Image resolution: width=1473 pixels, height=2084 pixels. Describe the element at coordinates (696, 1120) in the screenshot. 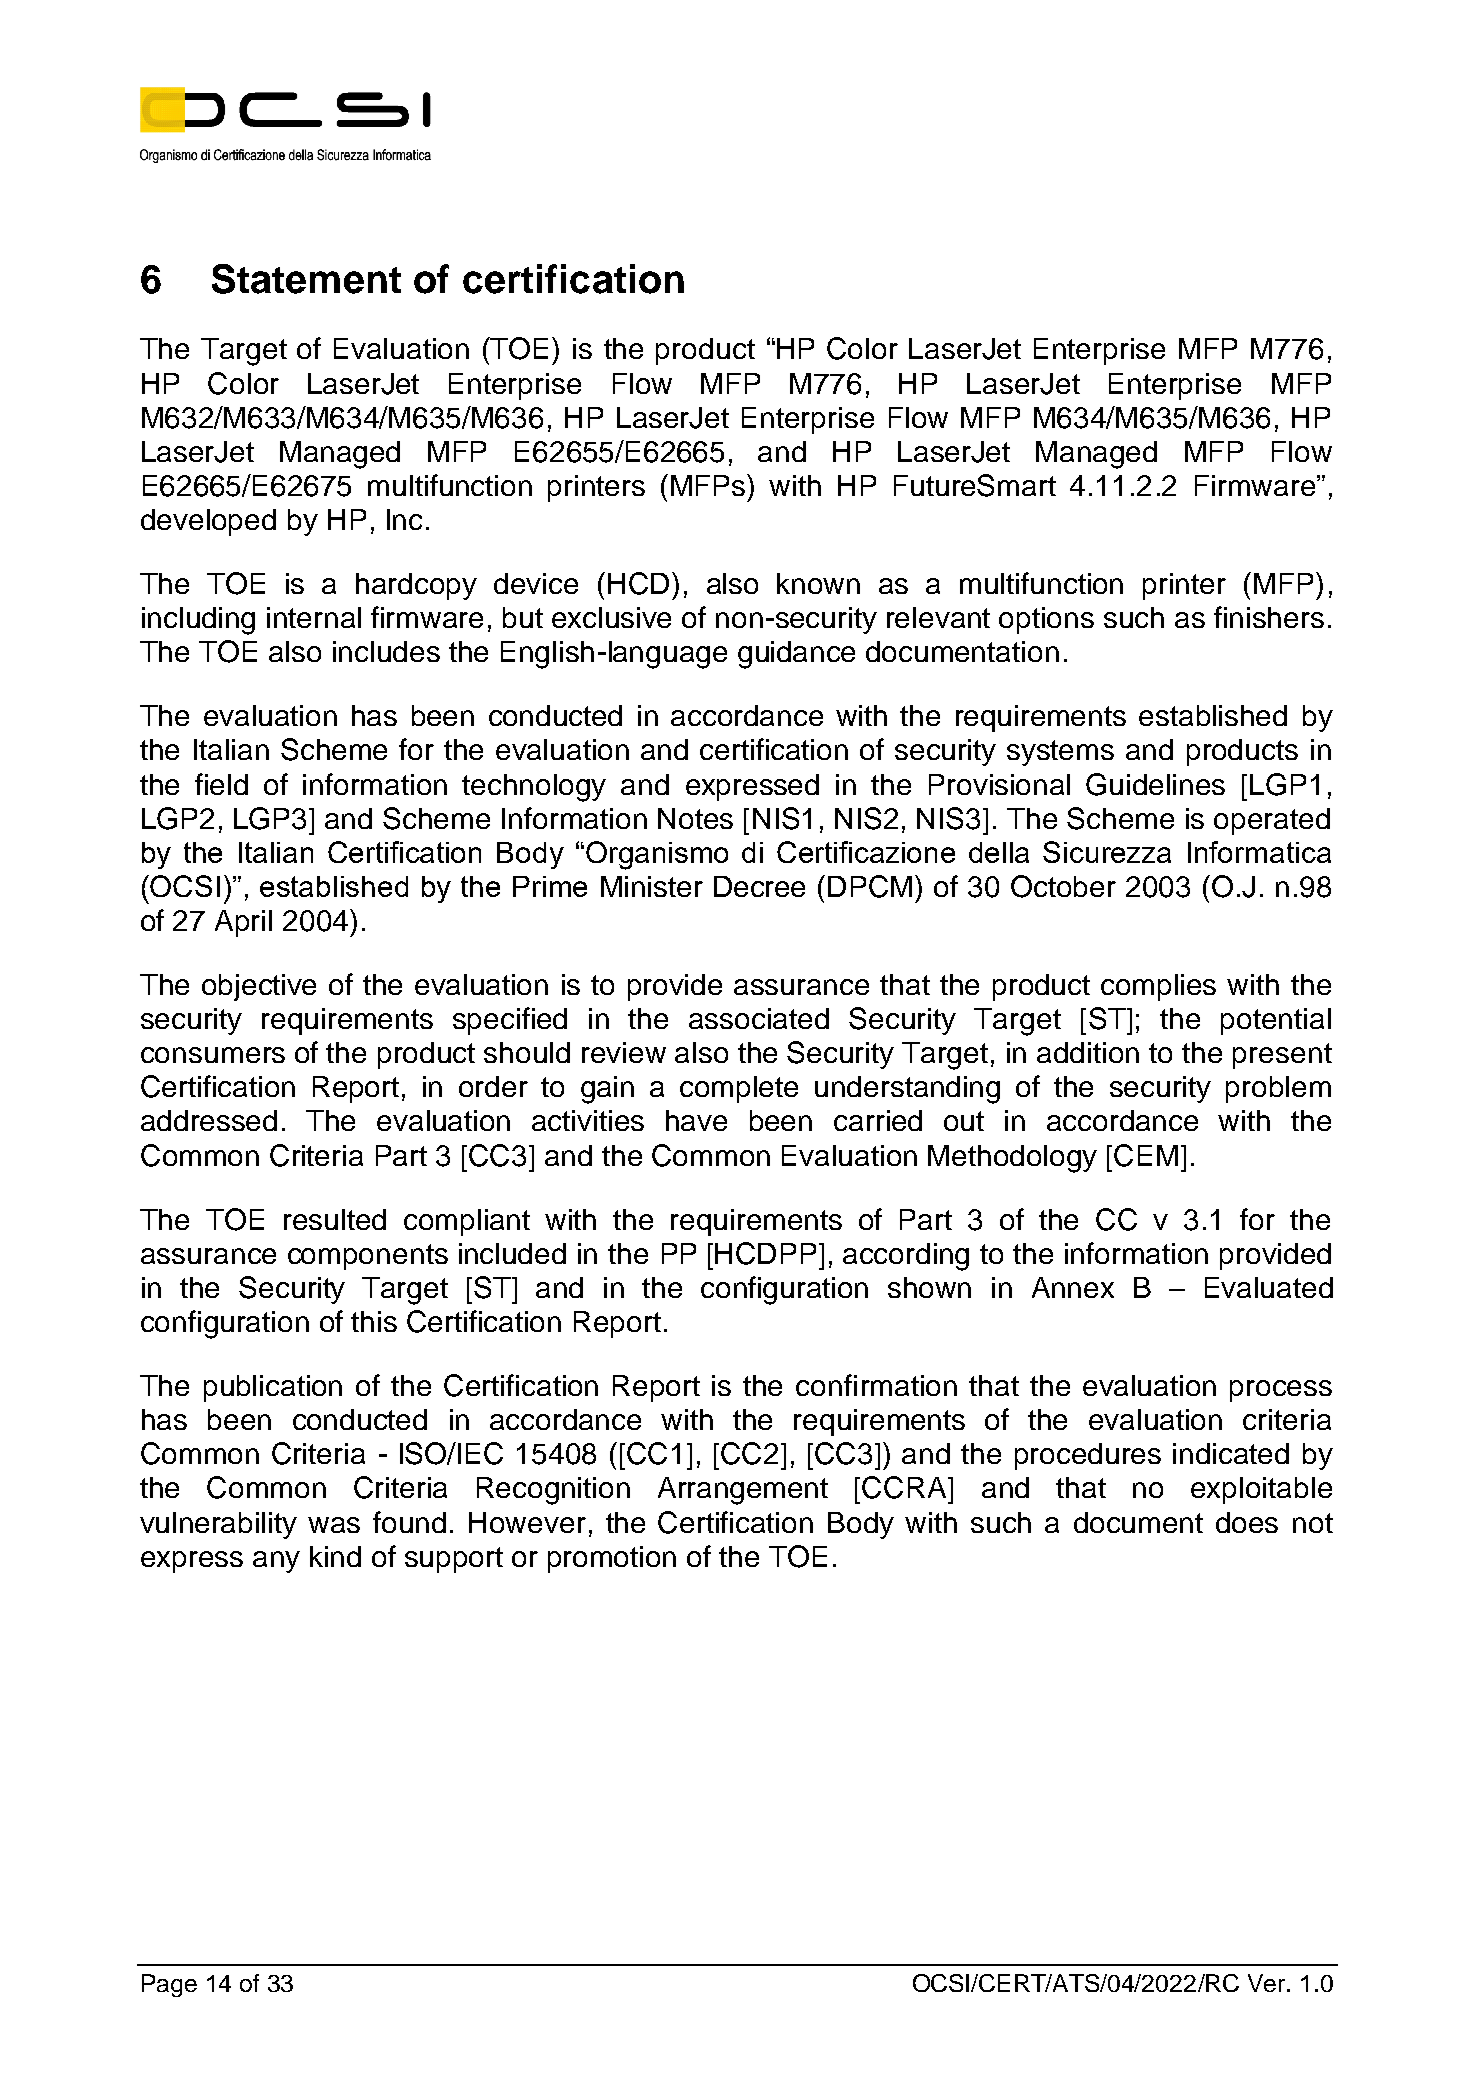

I see `have` at that location.
